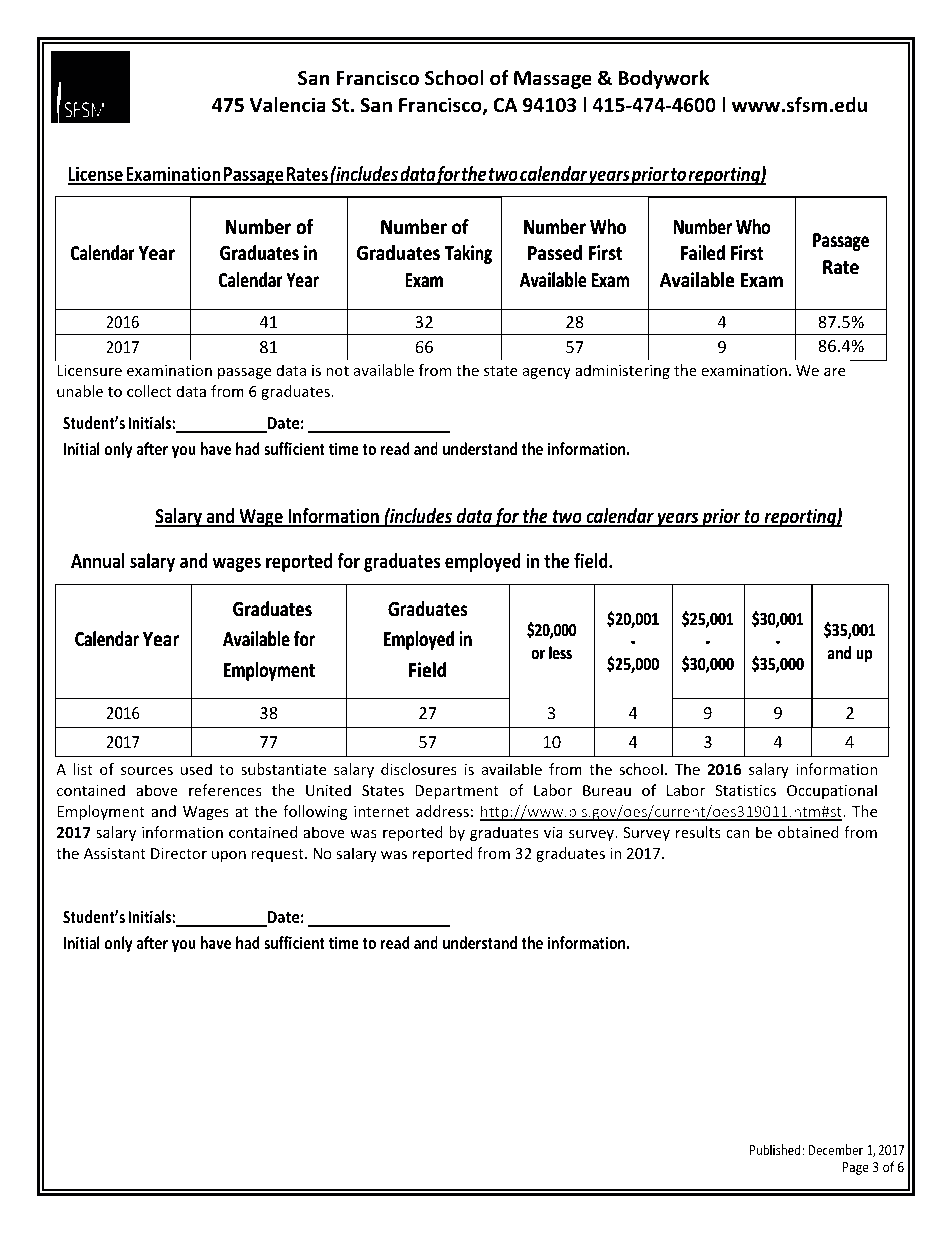 The image size is (952, 1233). I want to click on can, so click(737, 834).
